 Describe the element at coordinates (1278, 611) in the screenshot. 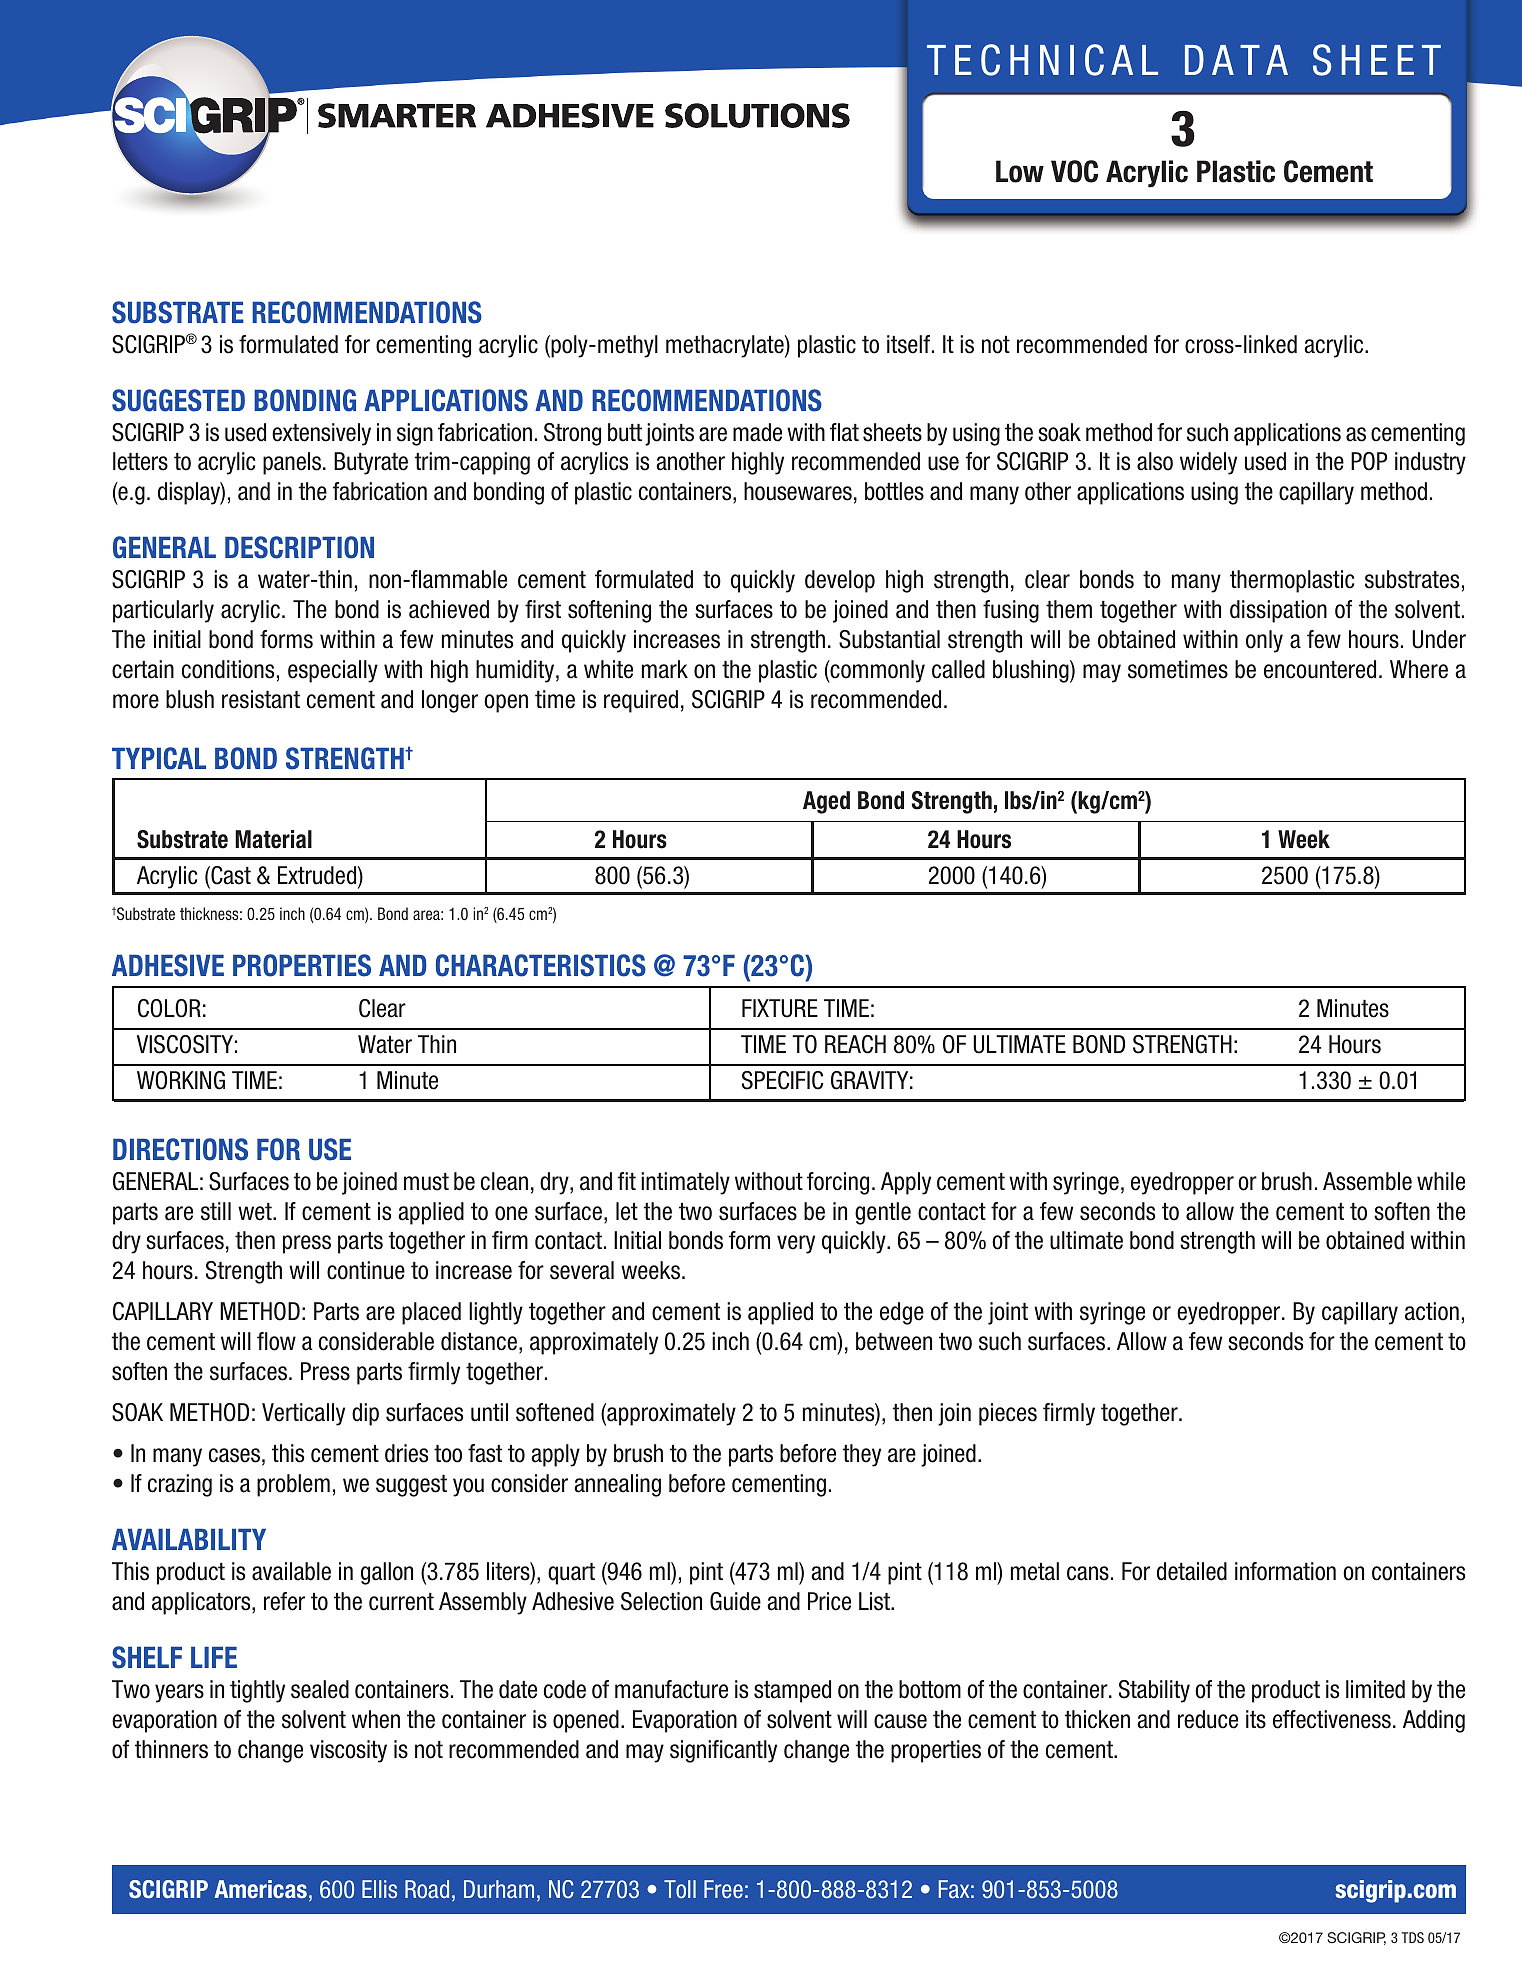

I see `dissipation` at that location.
